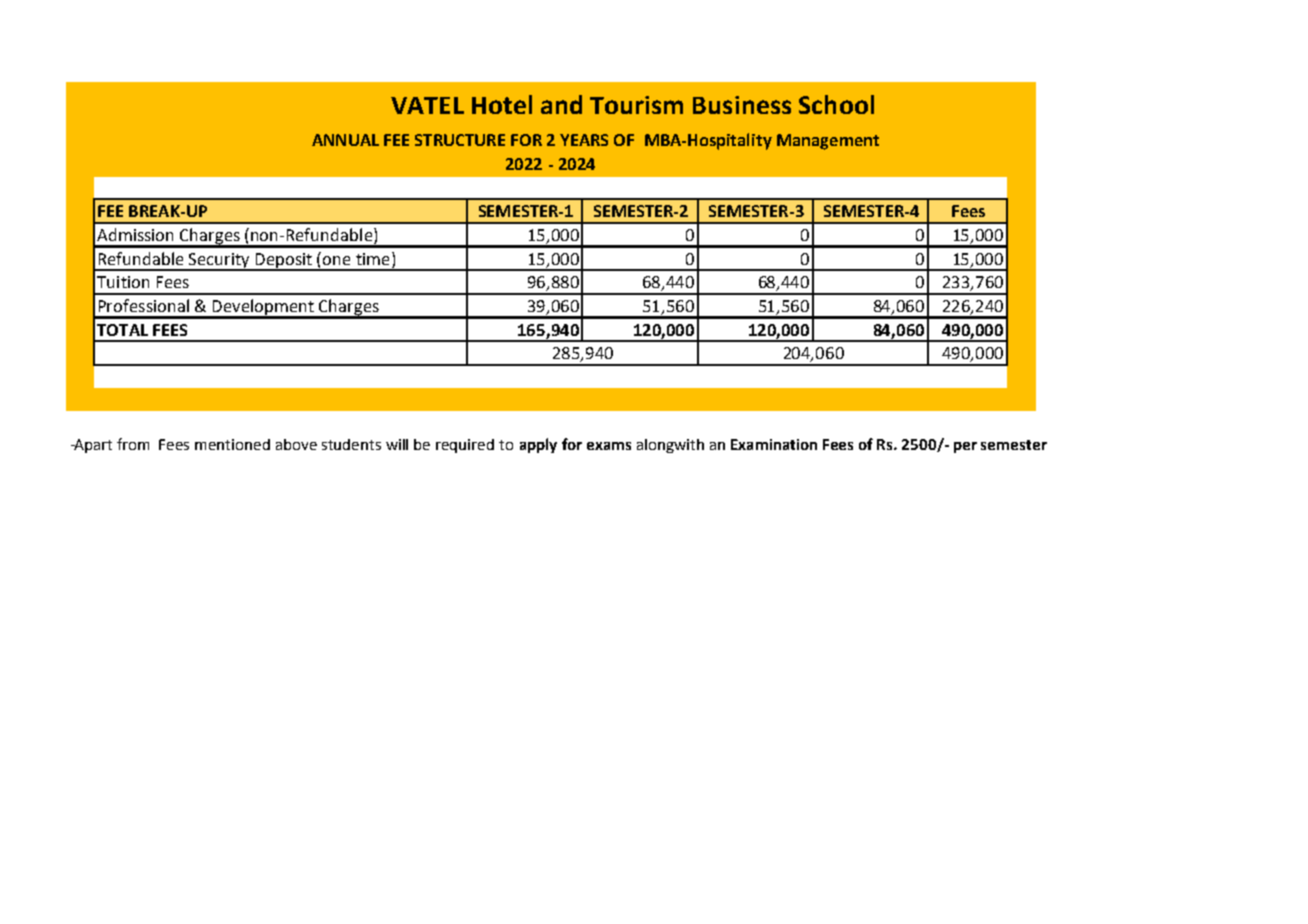  What do you see at coordinates (372, 259) in the image?
I see `time` at bounding box center [372, 259].
